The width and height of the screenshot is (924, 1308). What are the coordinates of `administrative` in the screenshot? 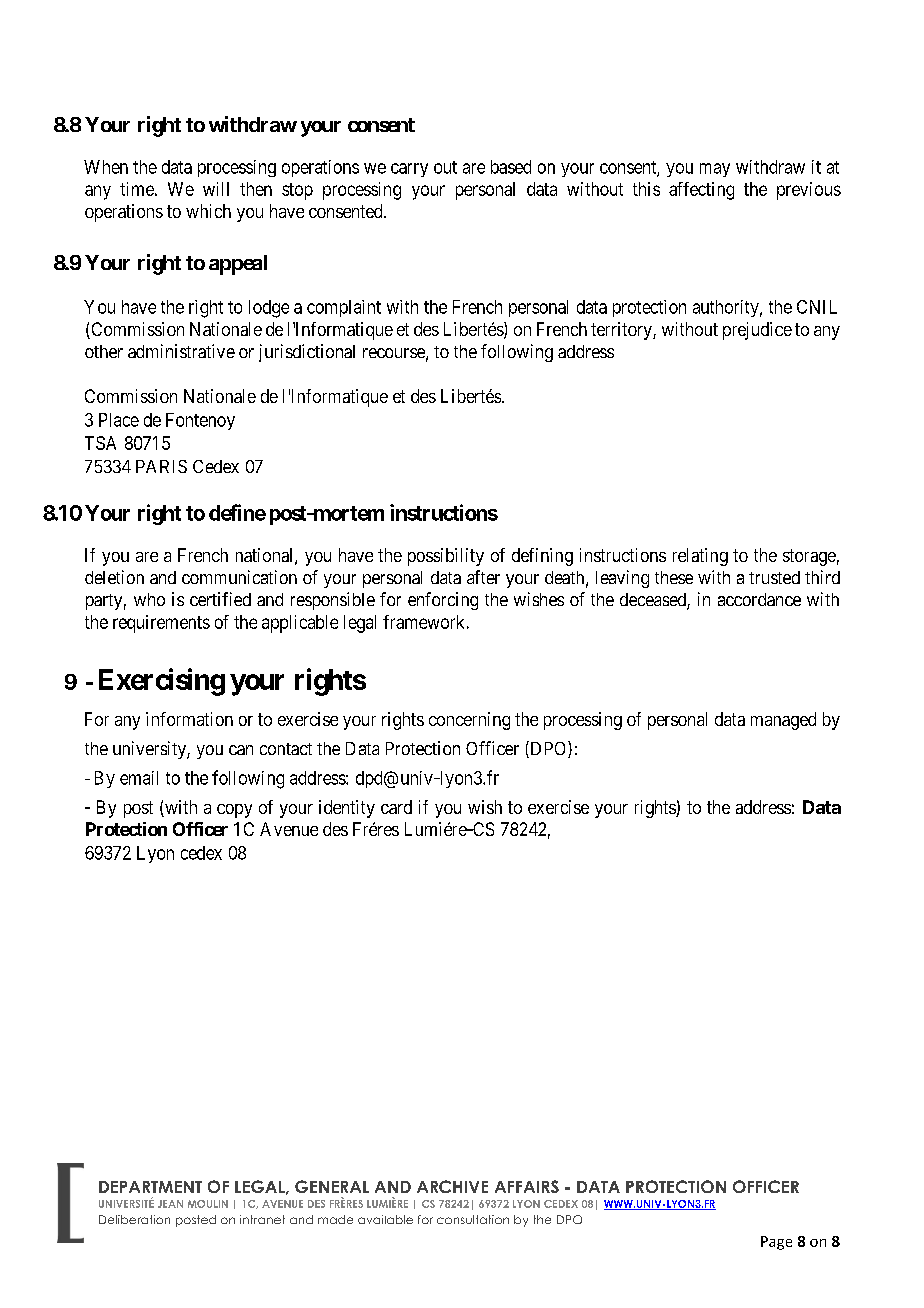 It's located at (181, 351).
